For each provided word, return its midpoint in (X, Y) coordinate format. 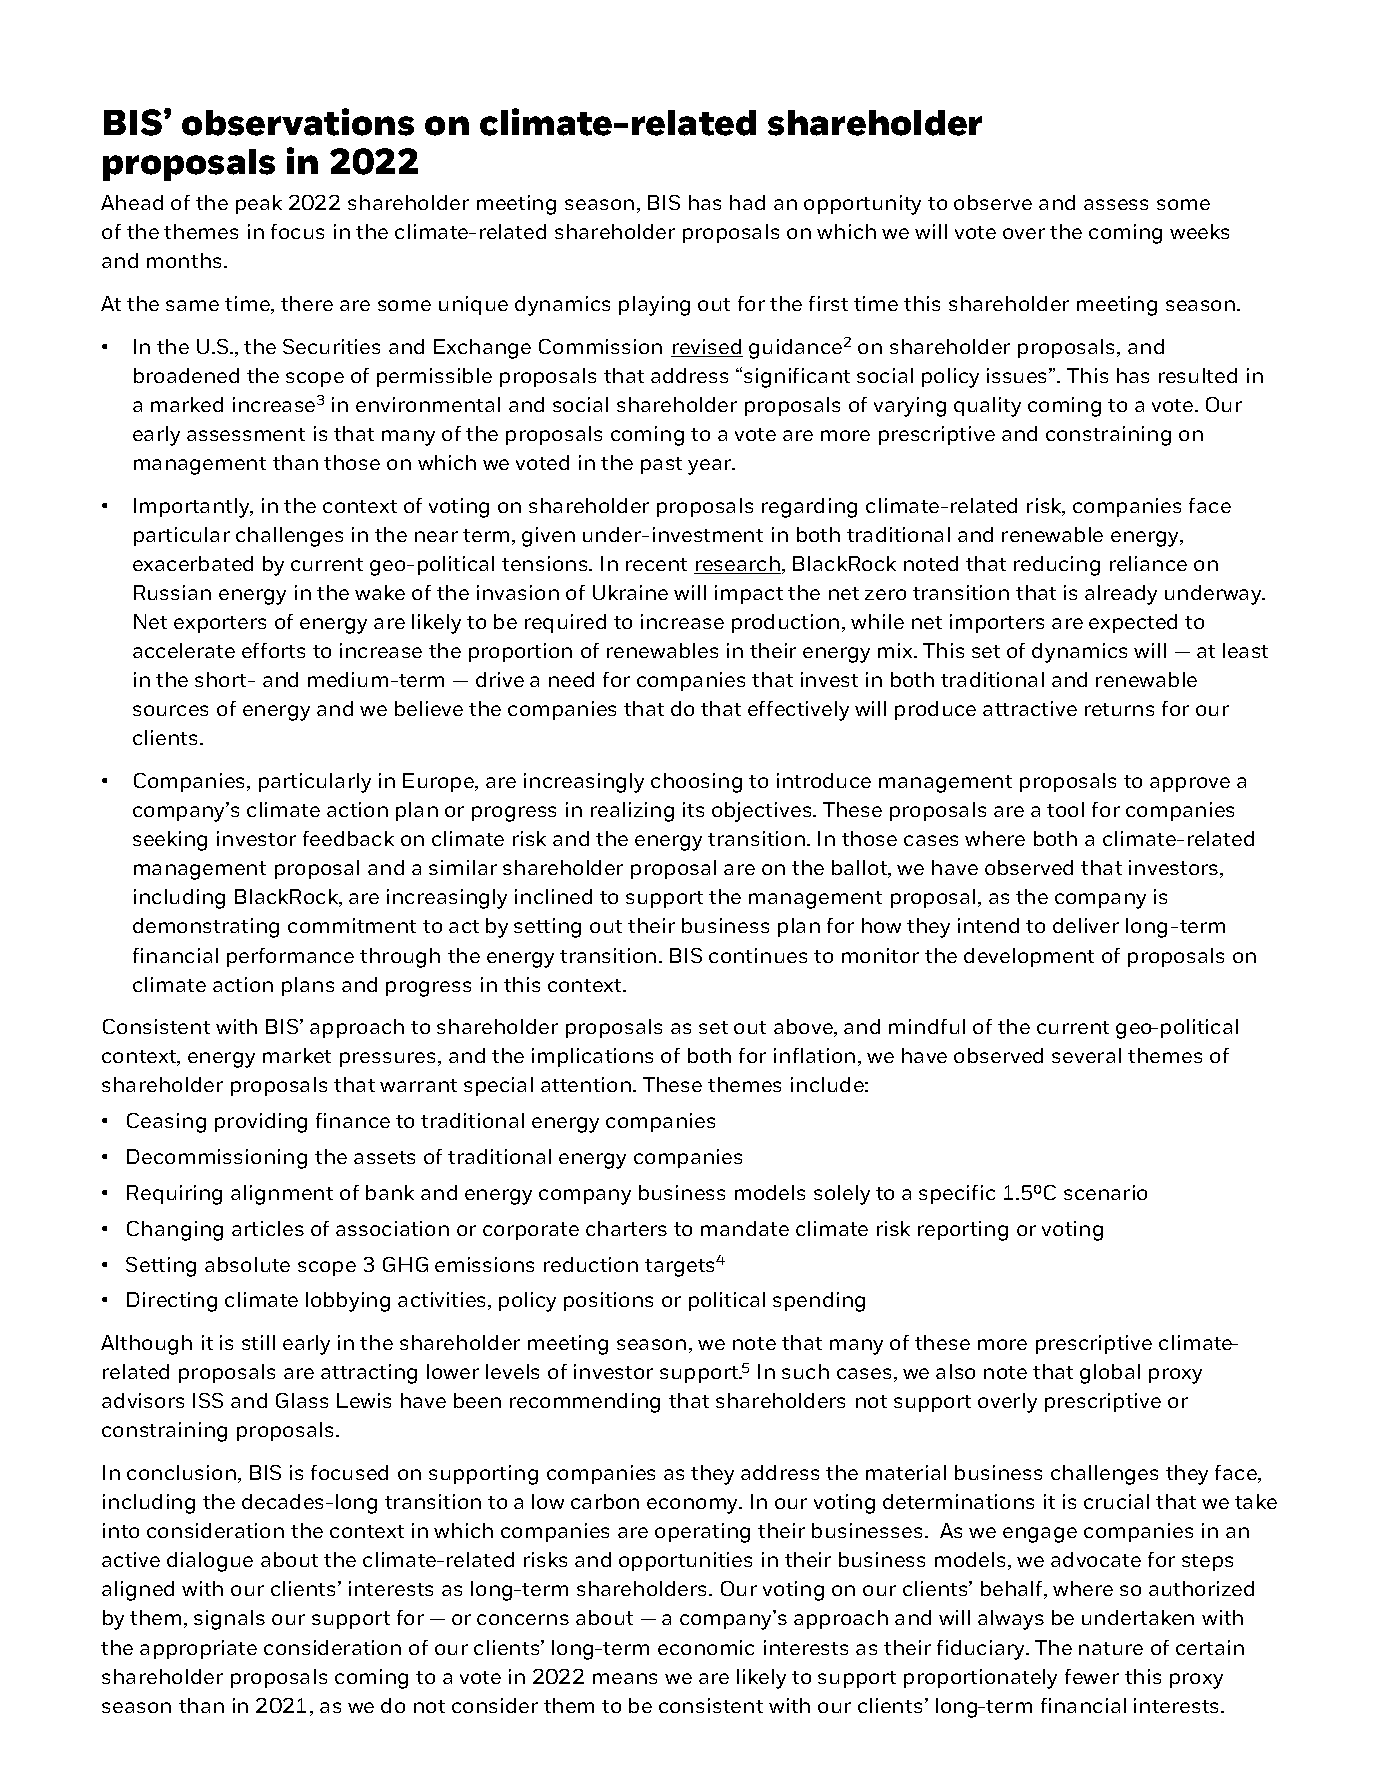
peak (259, 204)
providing (261, 1123)
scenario (1105, 1192)
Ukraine (630, 592)
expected (1133, 623)
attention (586, 1084)
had (747, 202)
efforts (273, 650)
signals (229, 1620)
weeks (1199, 231)
